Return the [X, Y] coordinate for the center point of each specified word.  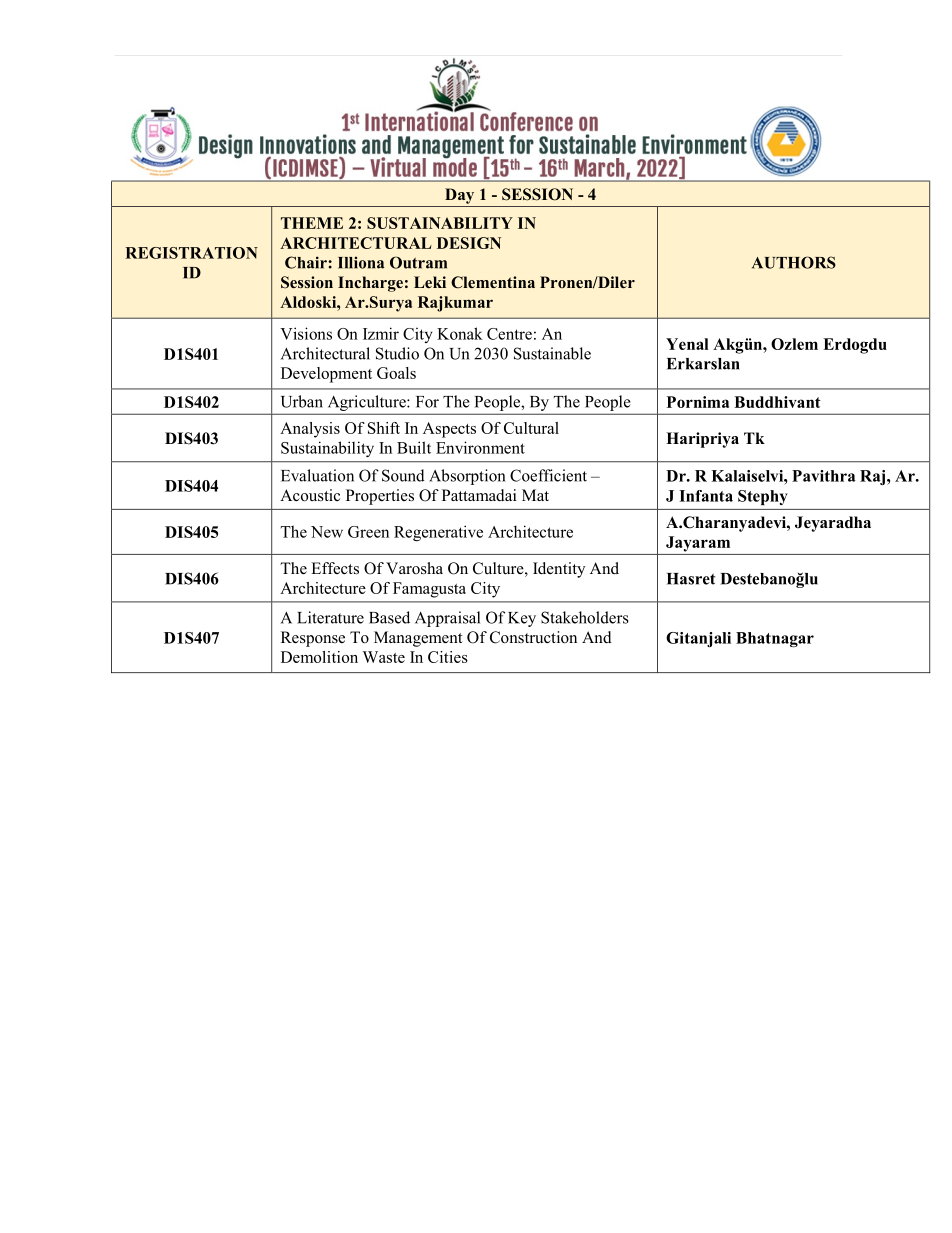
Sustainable [552, 353]
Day [459, 196]
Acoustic [310, 495]
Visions [306, 333]
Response [313, 639]
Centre [509, 334]
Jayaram [698, 544]
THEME [312, 223]
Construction [533, 637]
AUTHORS [794, 262]
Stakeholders [585, 617]
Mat [535, 495]
